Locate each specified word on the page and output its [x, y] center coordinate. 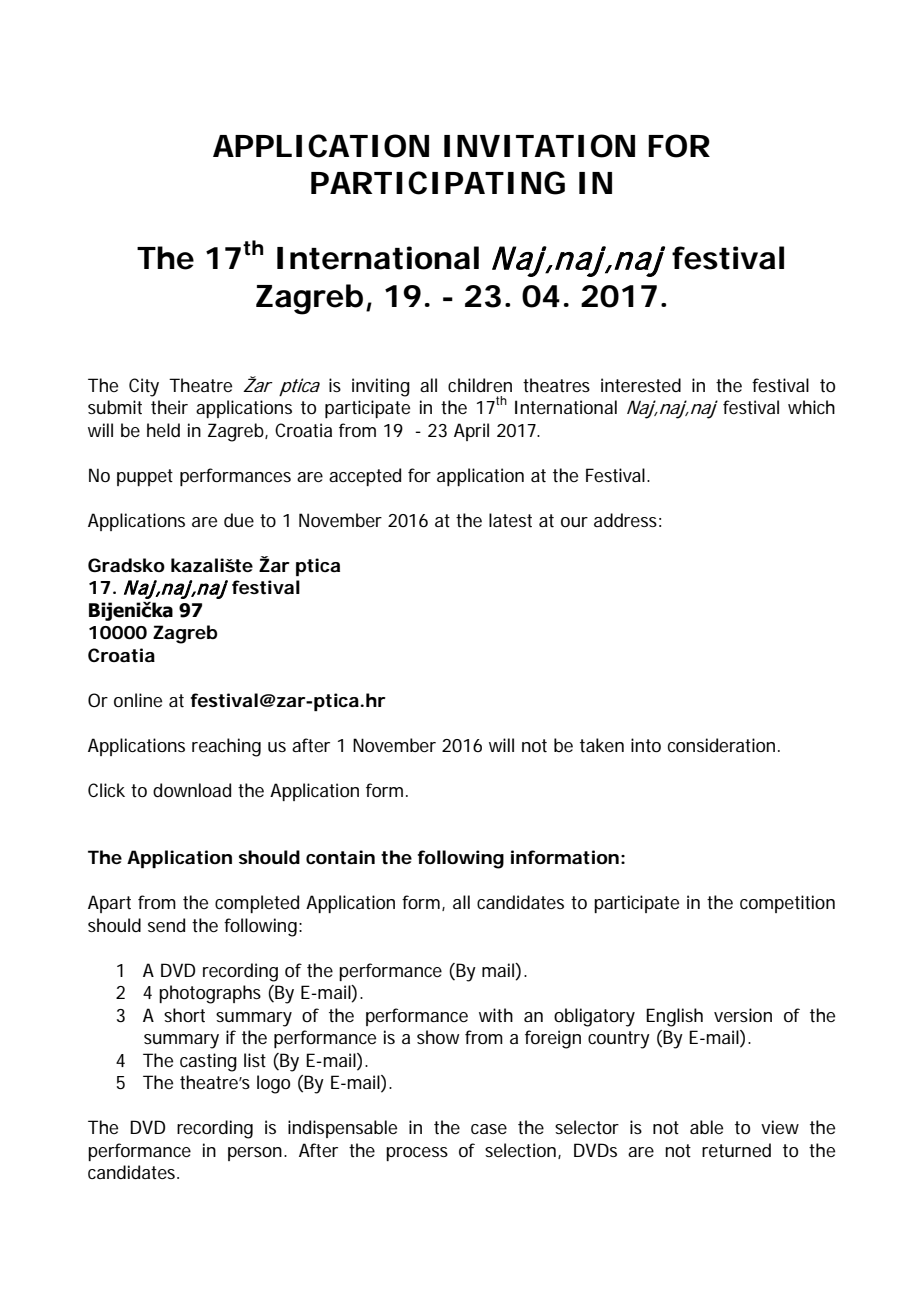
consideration [721, 745]
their [169, 407]
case [489, 1129]
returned [736, 1150]
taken [602, 745]
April [471, 432]
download [192, 790]
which [811, 407]
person [255, 1154]
